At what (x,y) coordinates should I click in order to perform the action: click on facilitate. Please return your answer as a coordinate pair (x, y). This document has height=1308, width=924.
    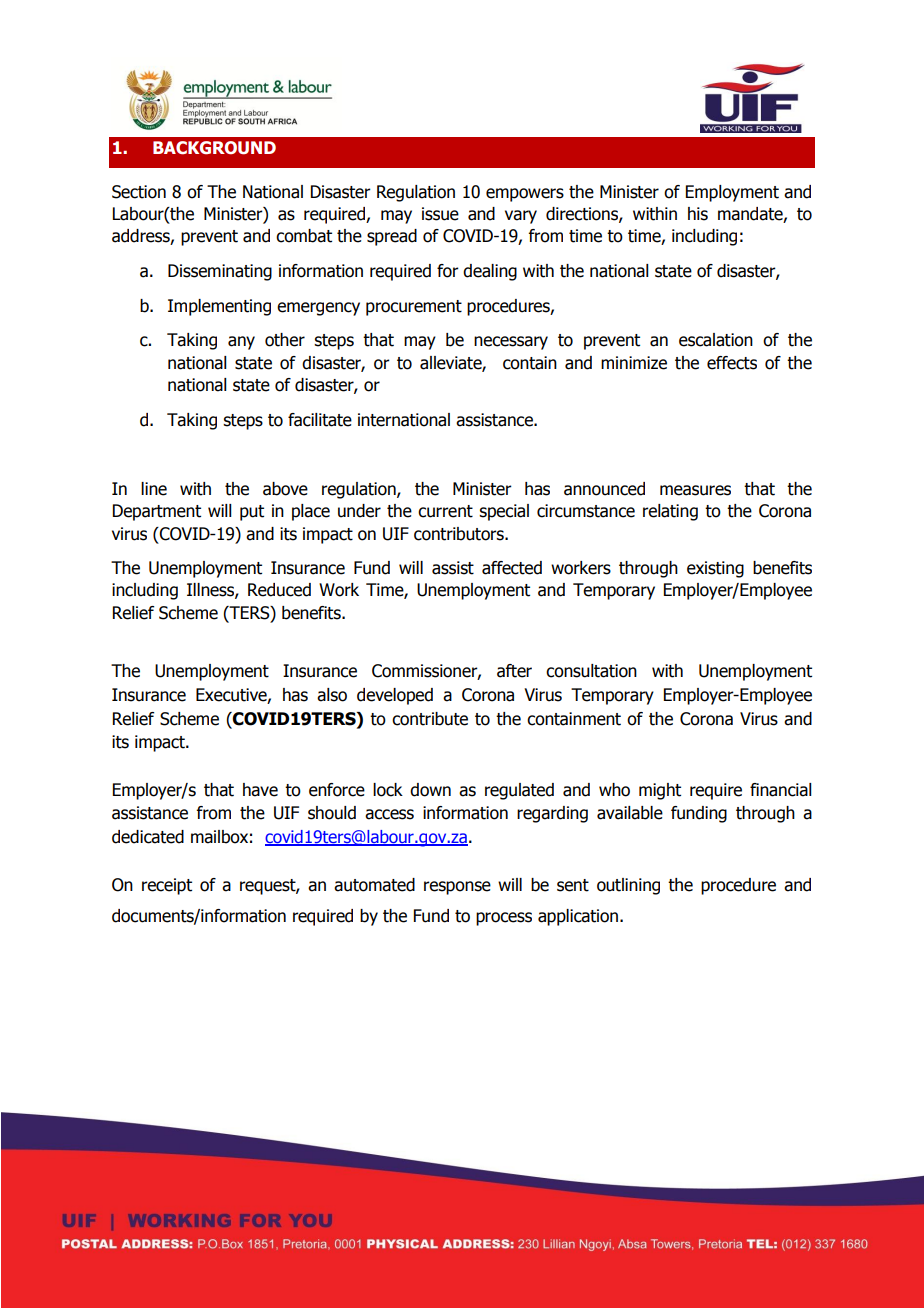
    Looking at the image, I should click on (320, 420).
